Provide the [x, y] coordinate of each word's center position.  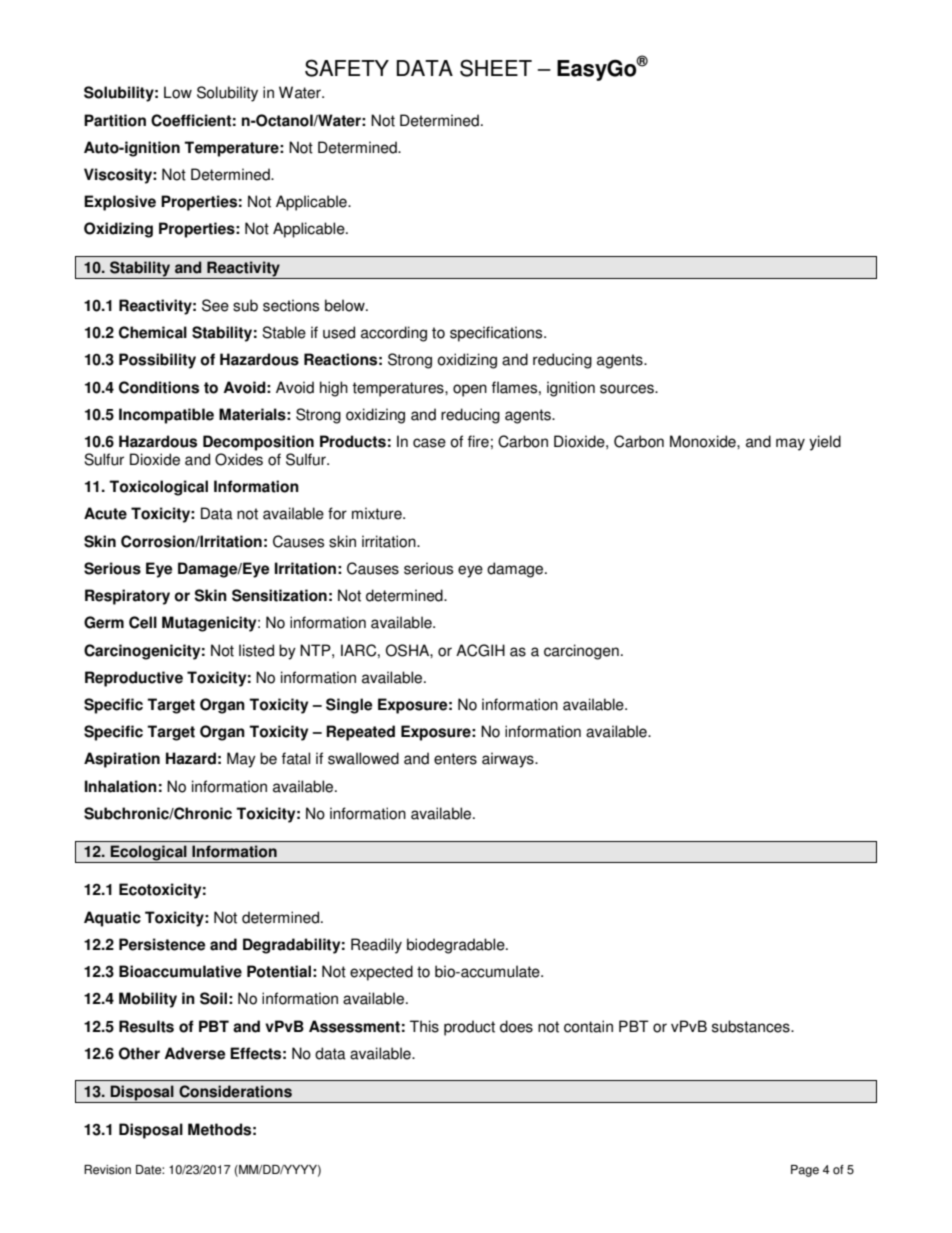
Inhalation [121, 786]
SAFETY [347, 68]
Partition [115, 120]
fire [478, 441]
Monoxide [704, 441]
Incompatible [166, 416]
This [424, 1026]
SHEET [496, 68]
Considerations [235, 1091]
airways [509, 760]
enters [455, 759]
